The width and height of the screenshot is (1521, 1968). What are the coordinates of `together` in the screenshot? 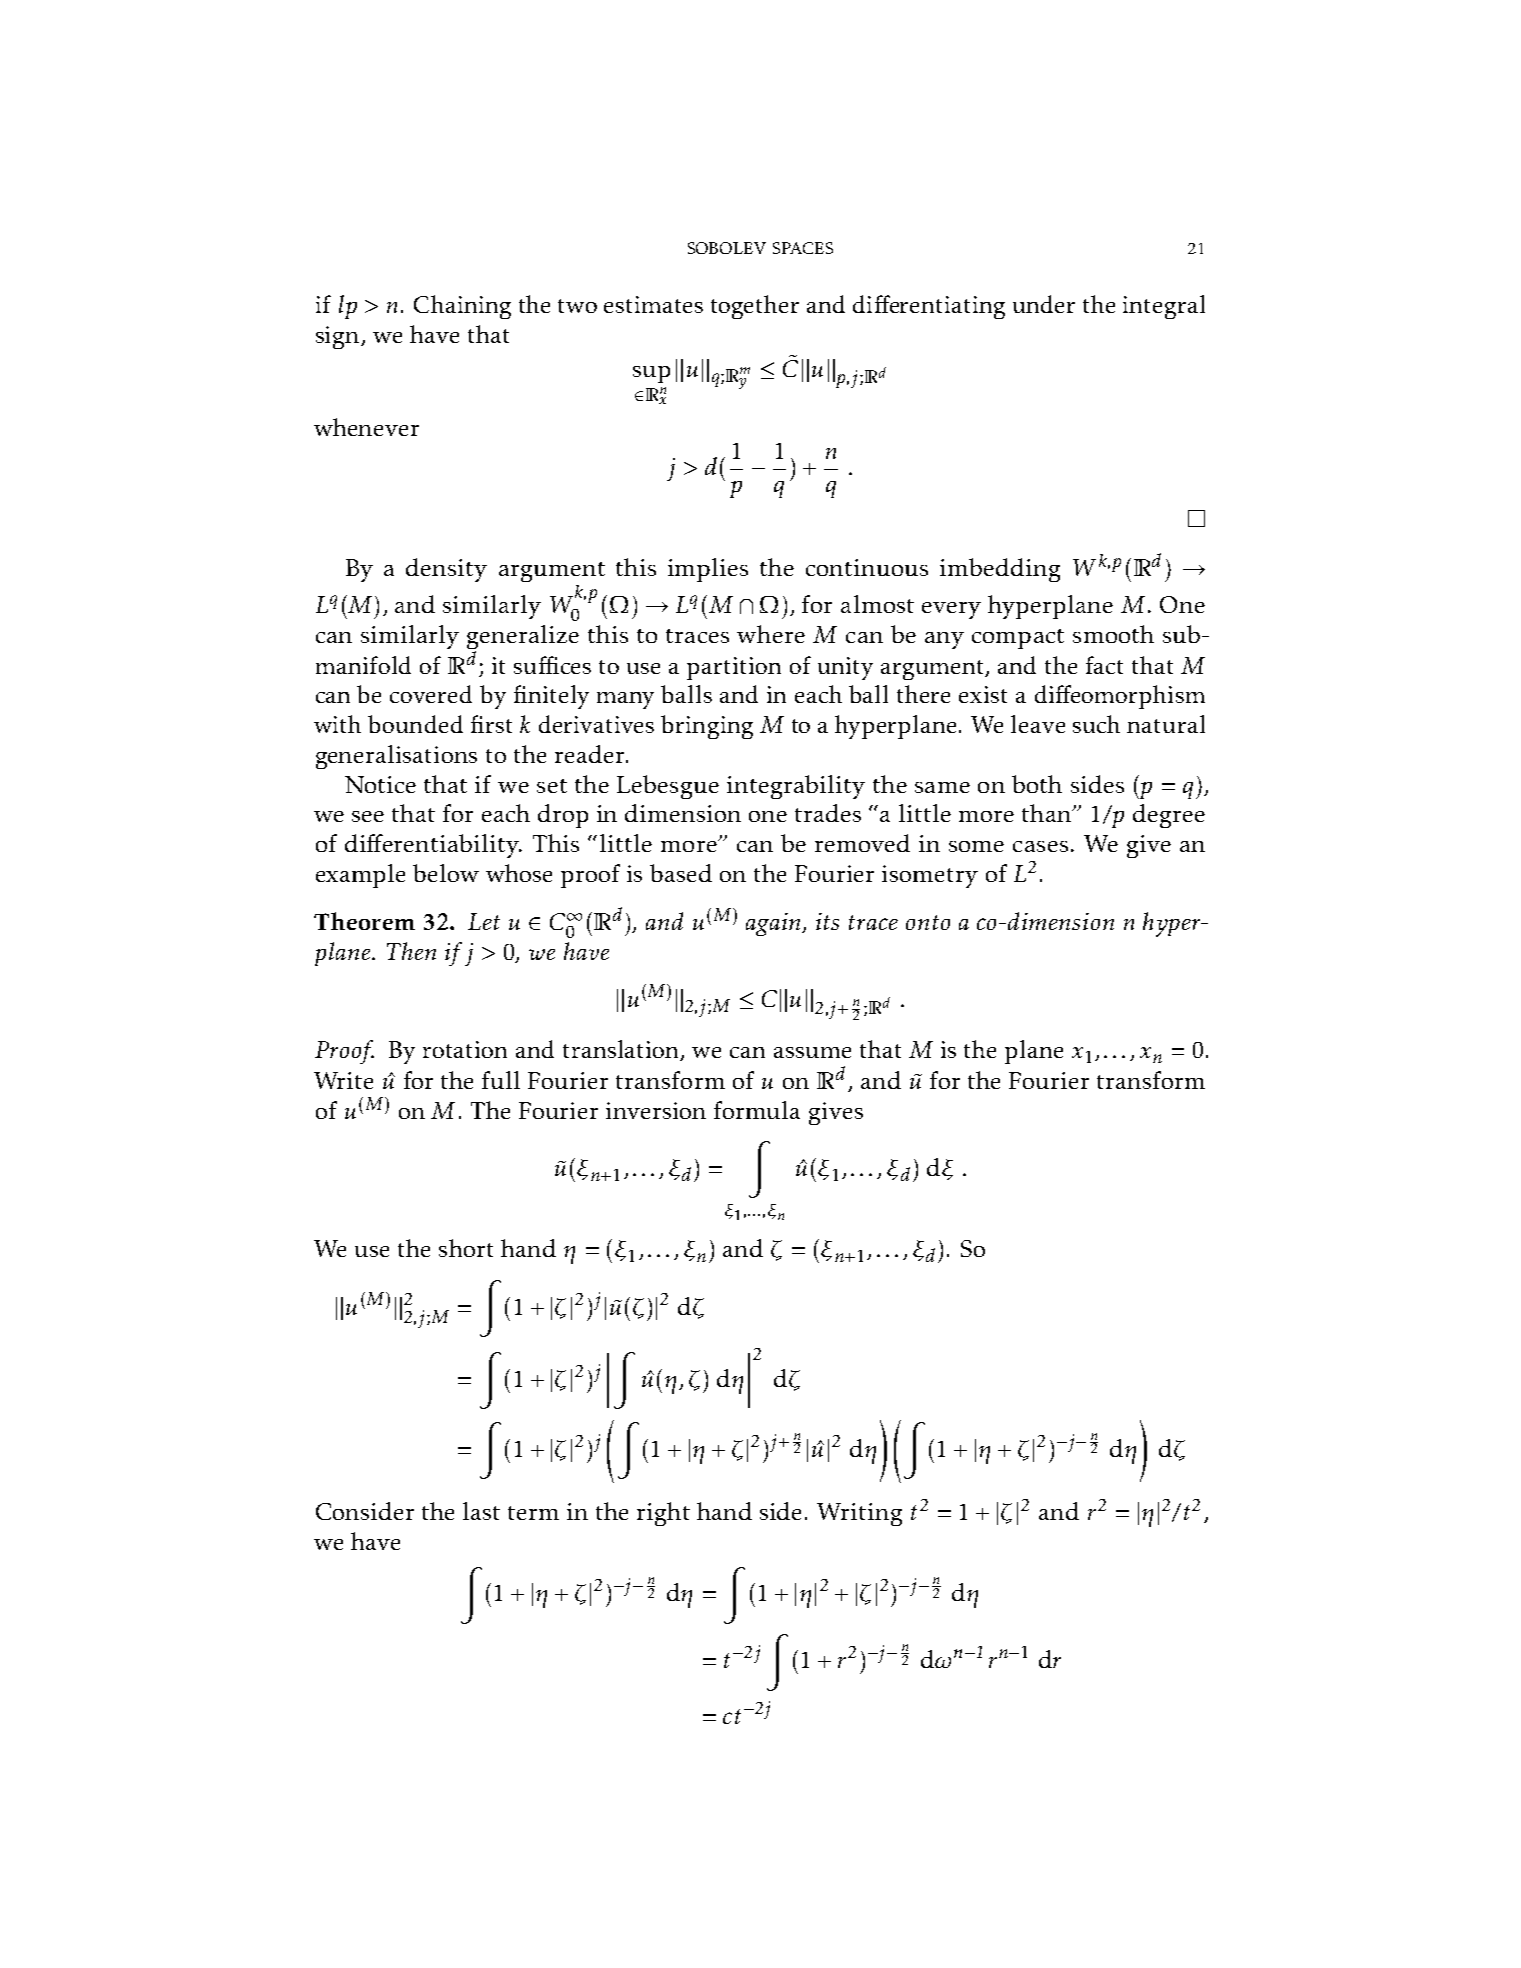 It's located at (755, 307).
